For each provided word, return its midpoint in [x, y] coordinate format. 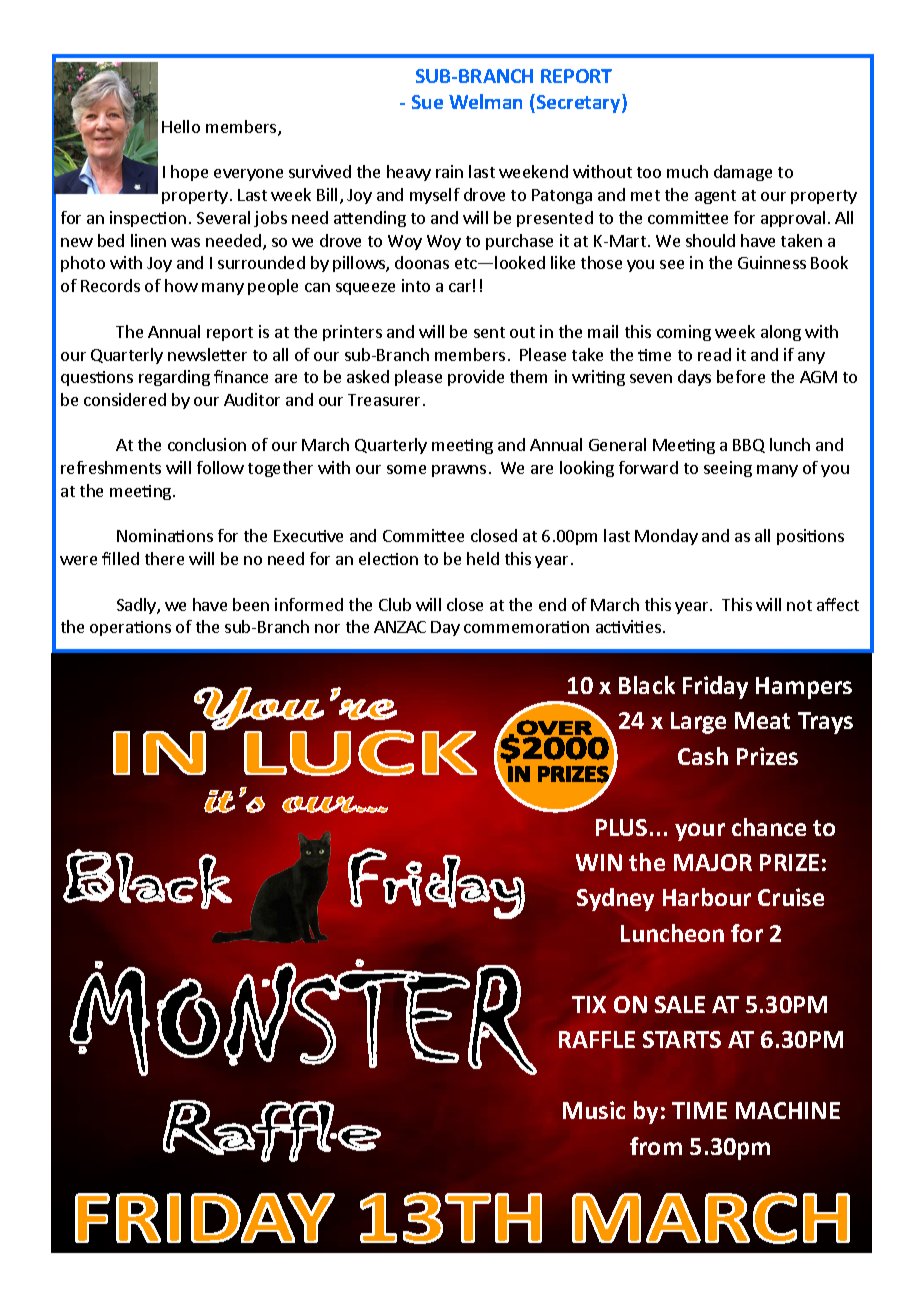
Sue [427, 102]
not [799, 605]
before [741, 376]
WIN [599, 862]
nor [327, 628]
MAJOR [713, 862]
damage [743, 173]
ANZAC [400, 627]
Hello [181, 126]
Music [594, 1110]
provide [476, 378]
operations [130, 628]
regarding [174, 378]
